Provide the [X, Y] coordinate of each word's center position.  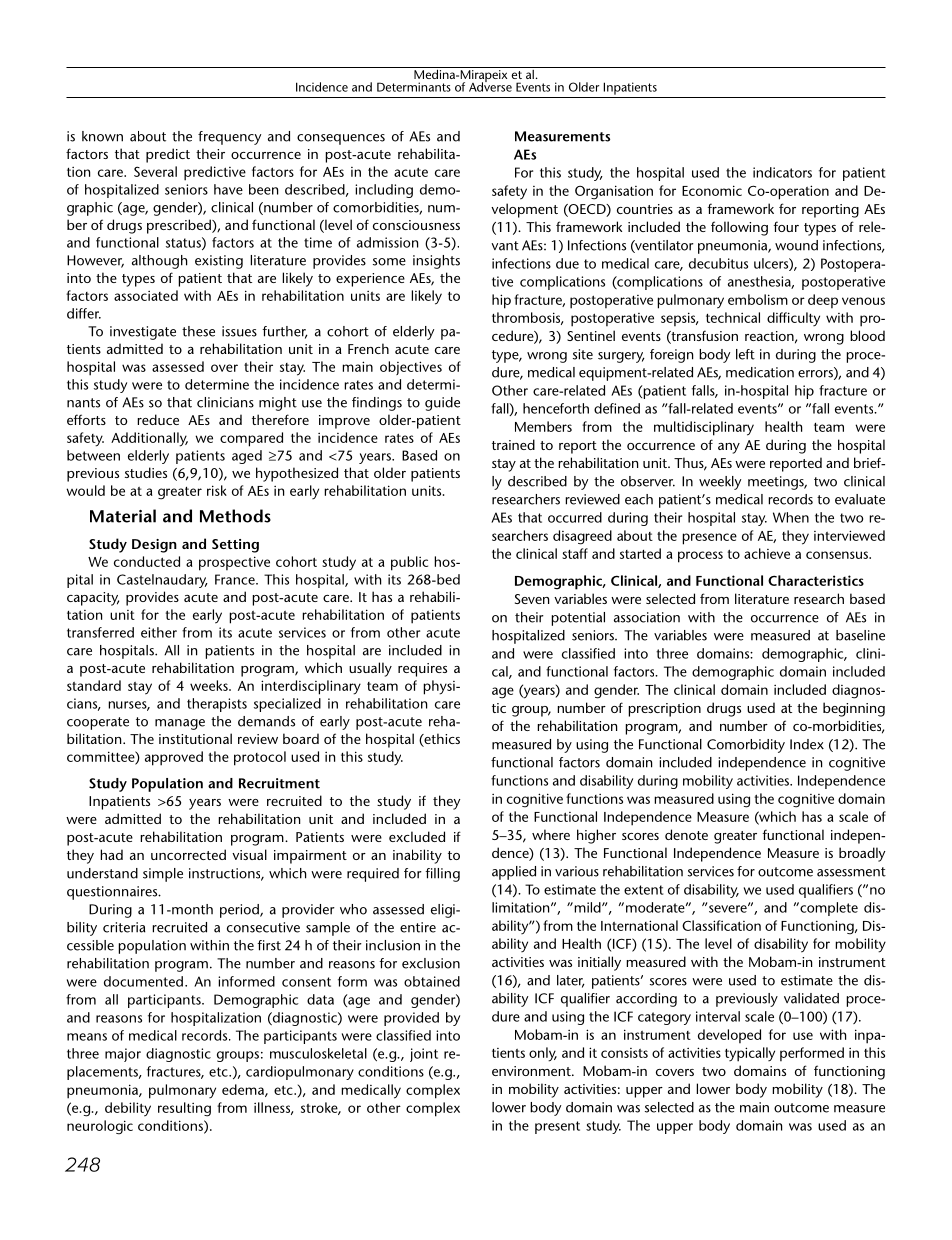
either [159, 632]
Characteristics [816, 580]
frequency [229, 138]
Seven [532, 599]
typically [750, 1054]
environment [532, 1071]
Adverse [490, 86]
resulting [184, 1109]
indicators [782, 172]
